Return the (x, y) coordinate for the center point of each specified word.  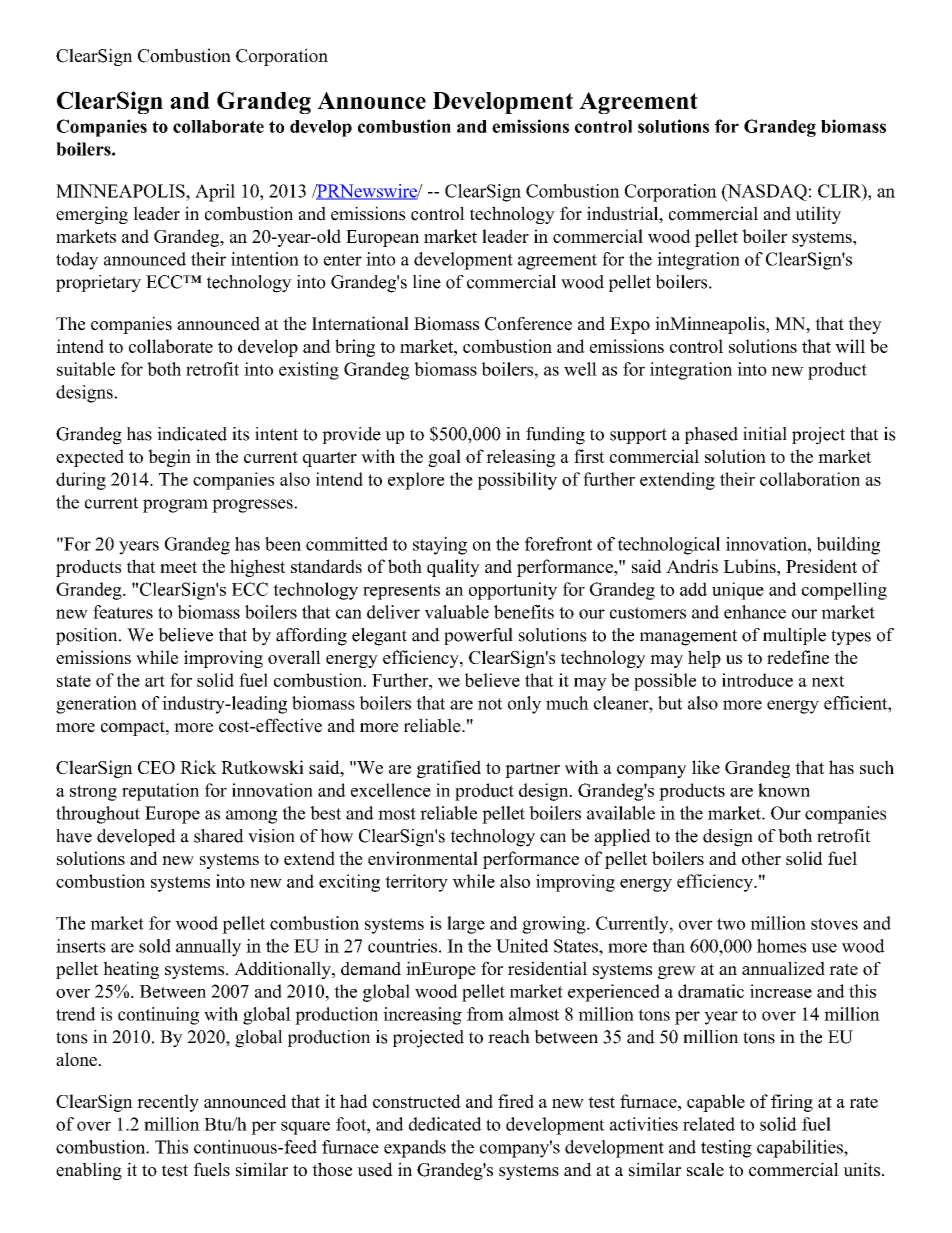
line (427, 282)
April (215, 193)
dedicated (445, 1124)
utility (818, 215)
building (848, 546)
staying (440, 546)
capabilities (801, 1149)
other (761, 858)
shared (219, 836)
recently (168, 1103)
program (175, 506)
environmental (423, 858)
